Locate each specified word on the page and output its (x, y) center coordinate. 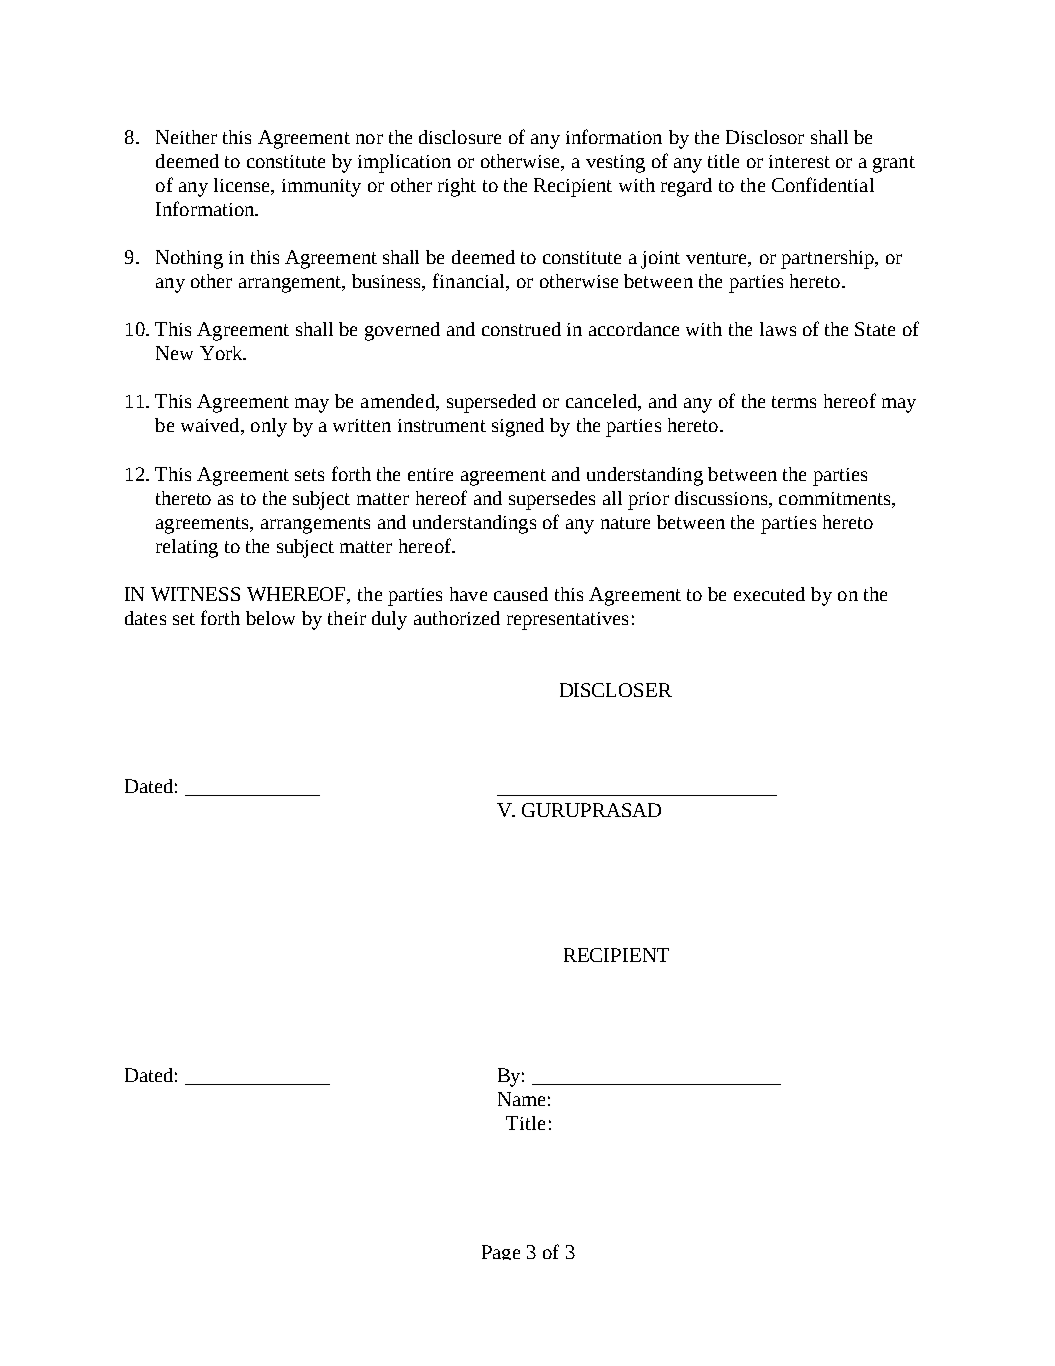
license (243, 185)
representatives (567, 621)
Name (521, 1099)
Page (501, 1252)
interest (799, 161)
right (457, 187)
